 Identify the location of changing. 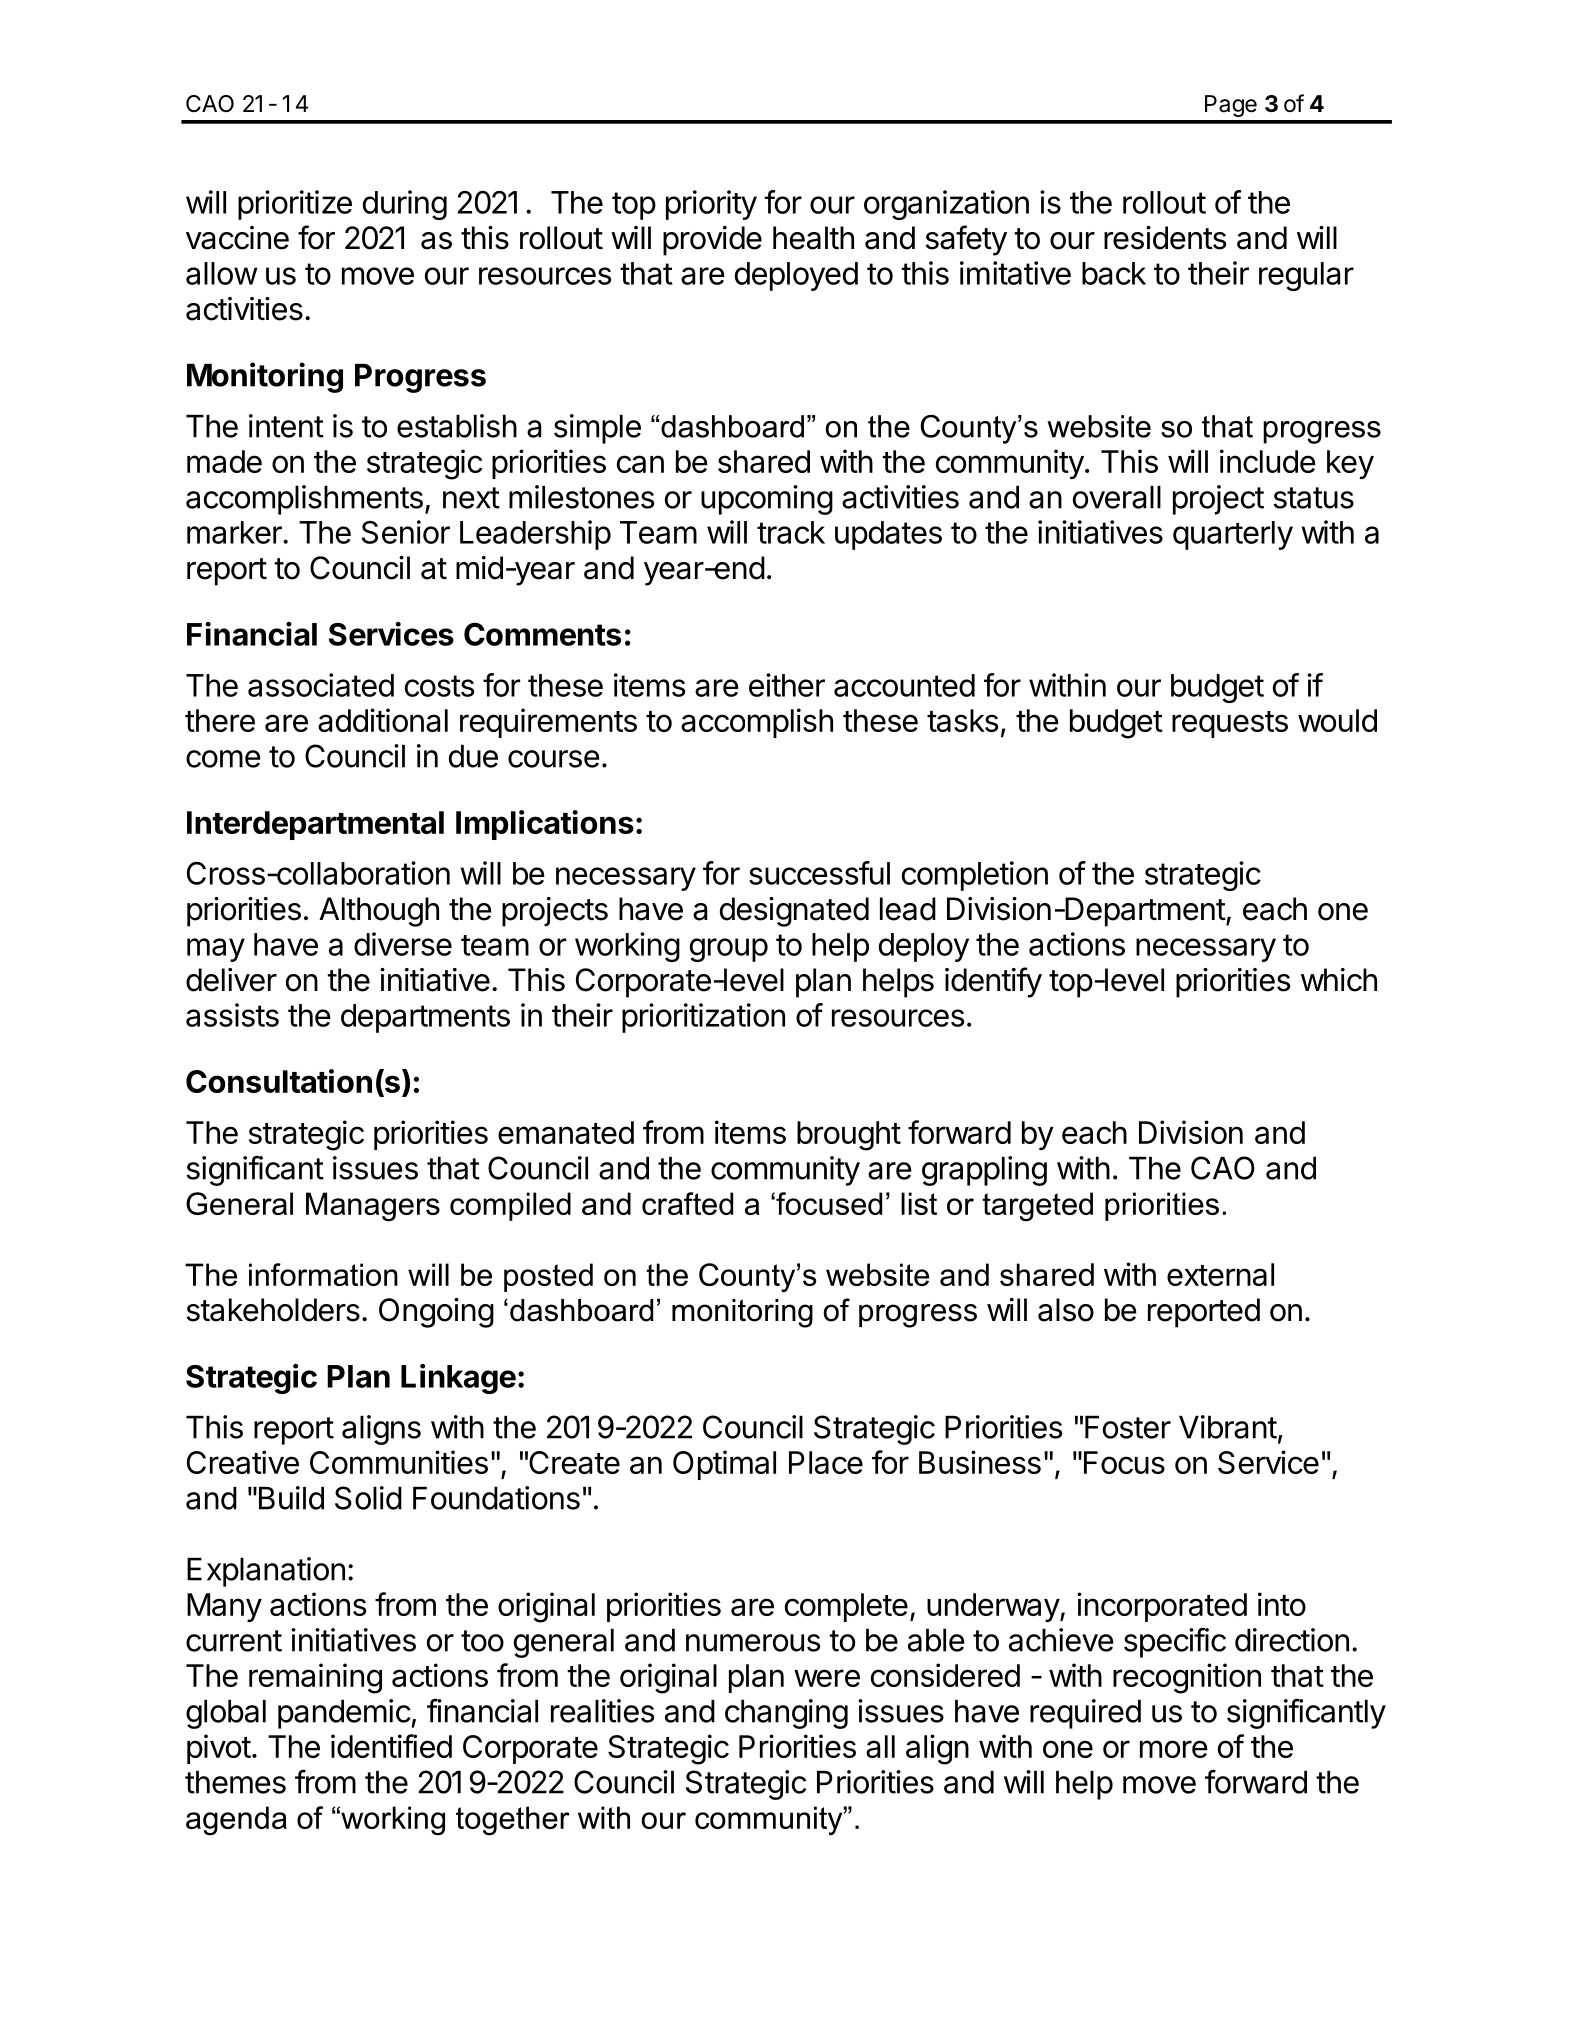
(786, 1714).
